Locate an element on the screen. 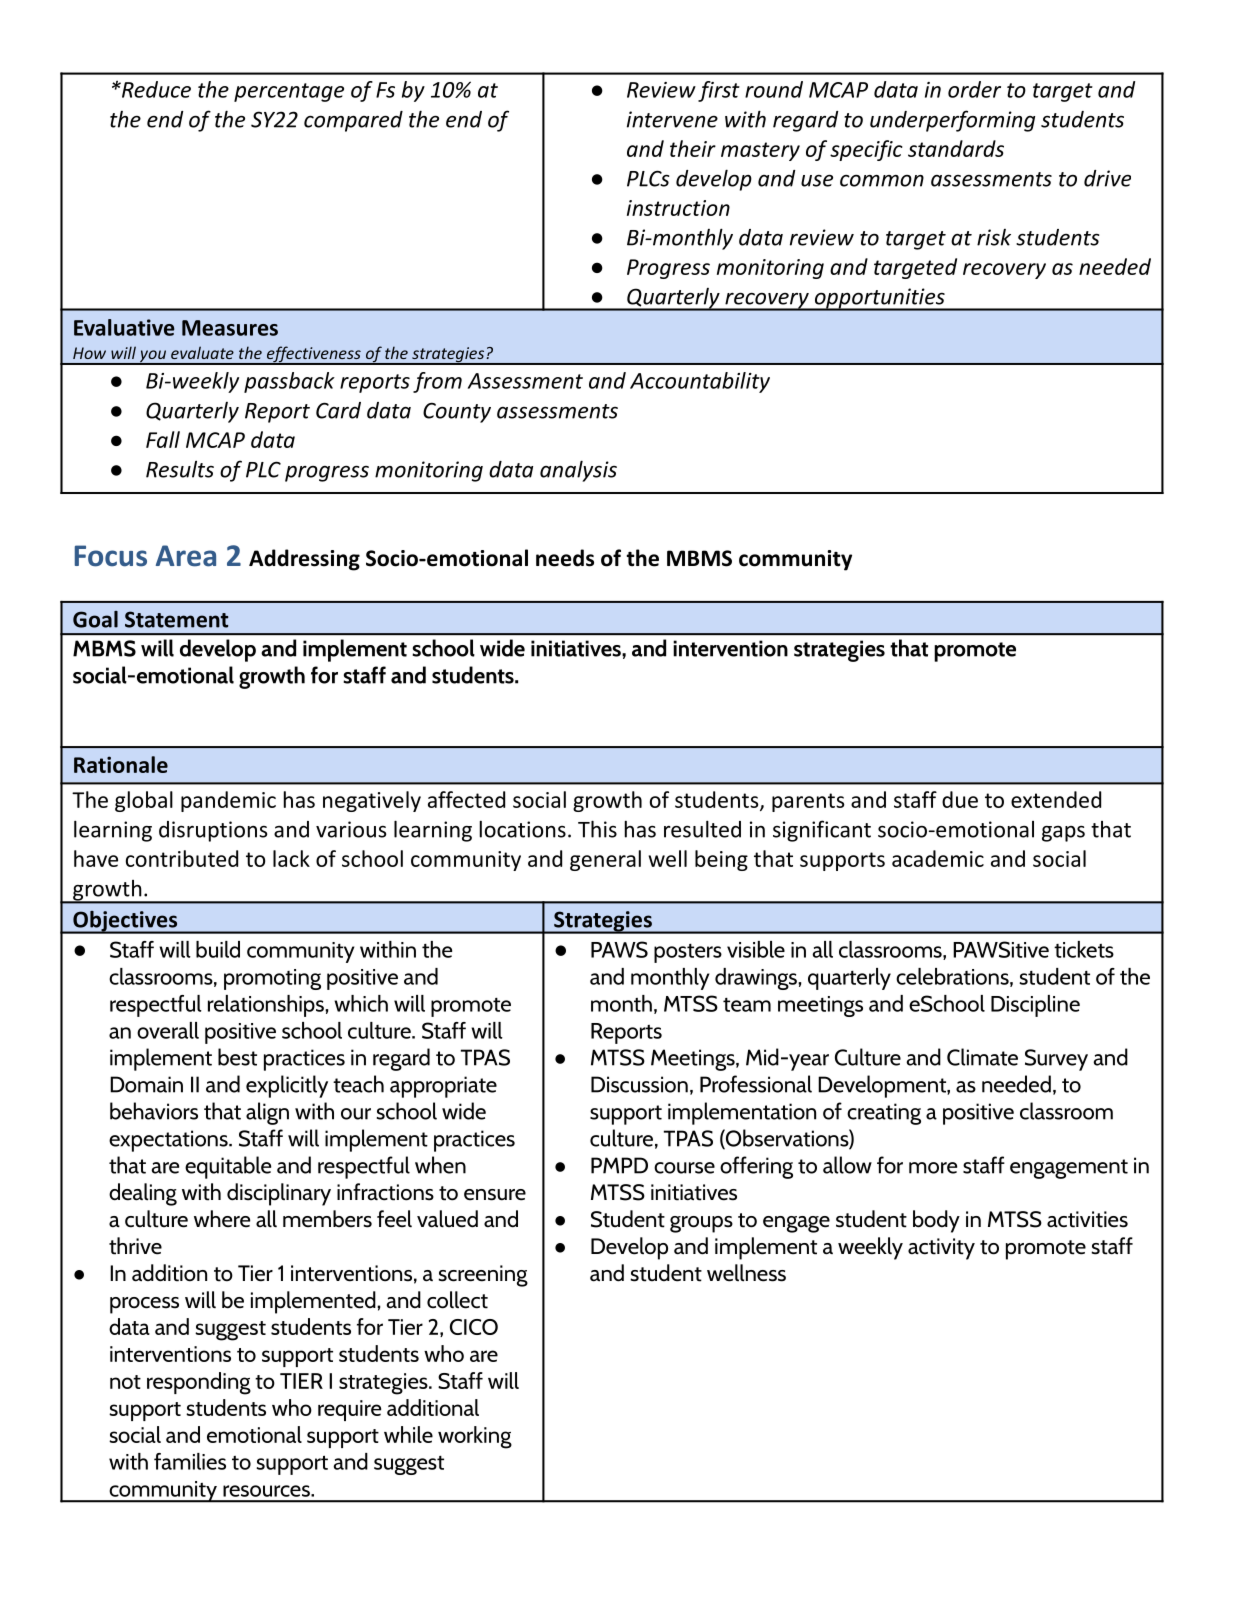 The width and height of the screenshot is (1234, 1597). responding is located at coordinates (199, 1383).
